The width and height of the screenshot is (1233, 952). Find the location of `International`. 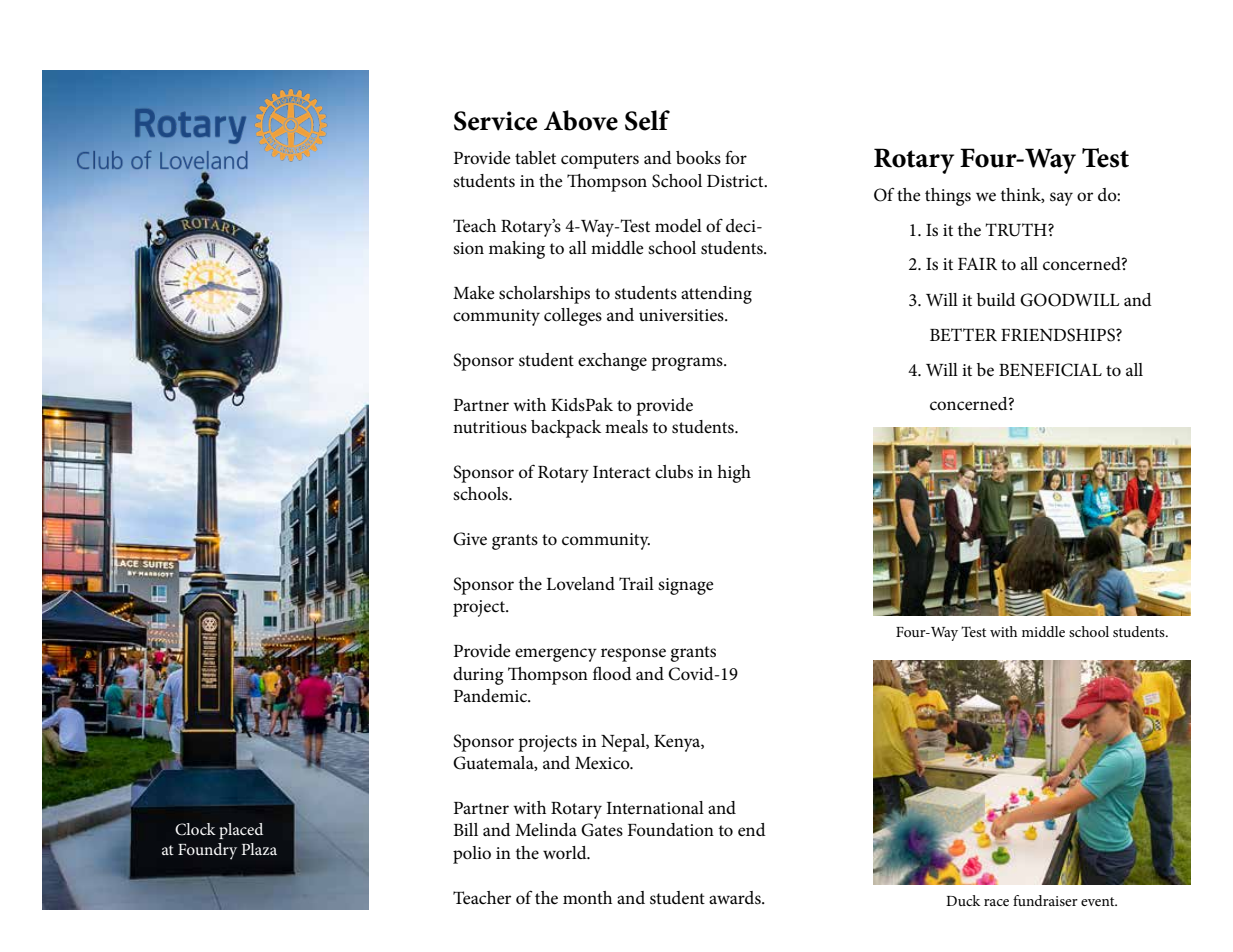

International is located at coordinates (655, 808).
